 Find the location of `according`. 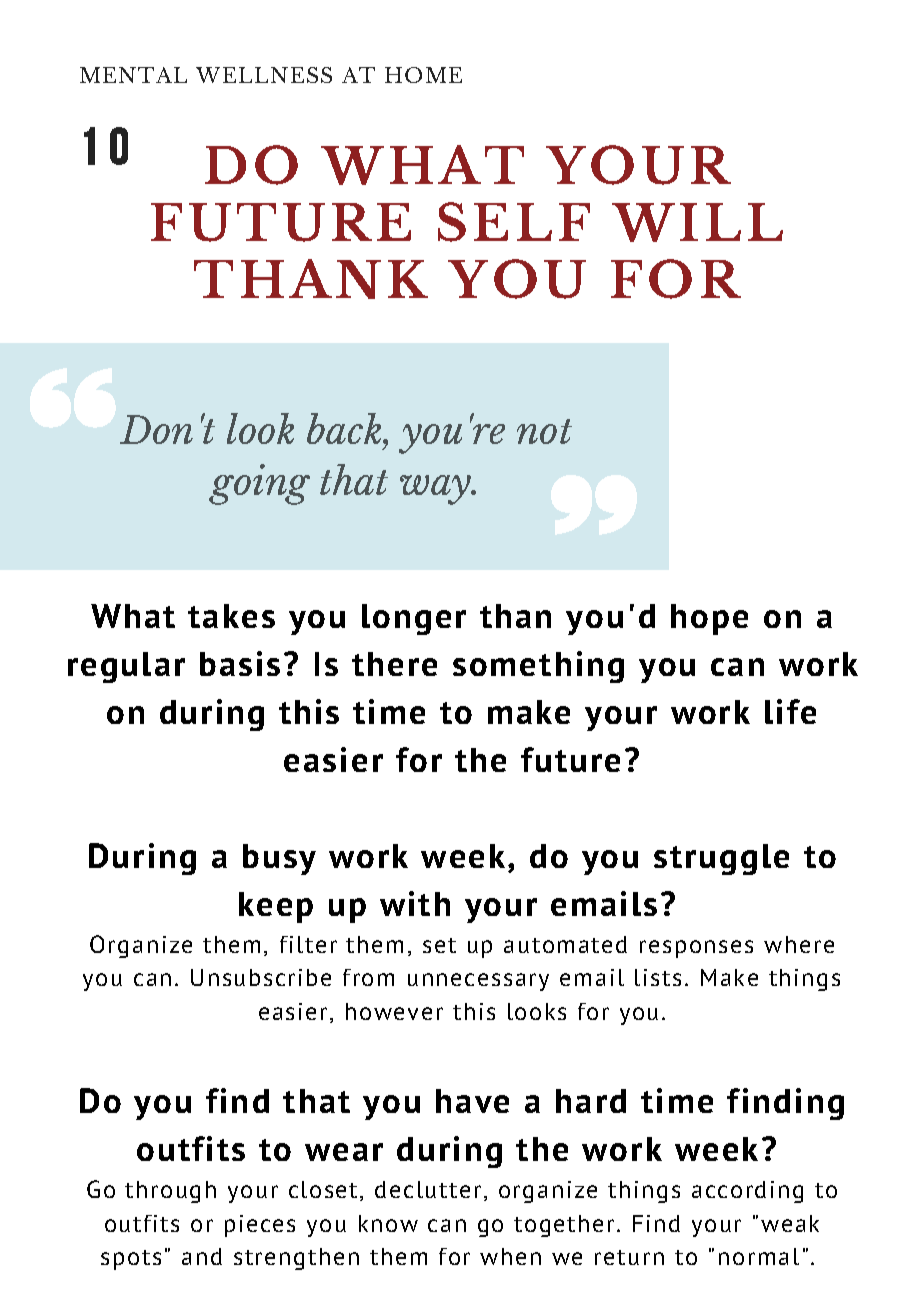

according is located at coordinates (747, 1192).
